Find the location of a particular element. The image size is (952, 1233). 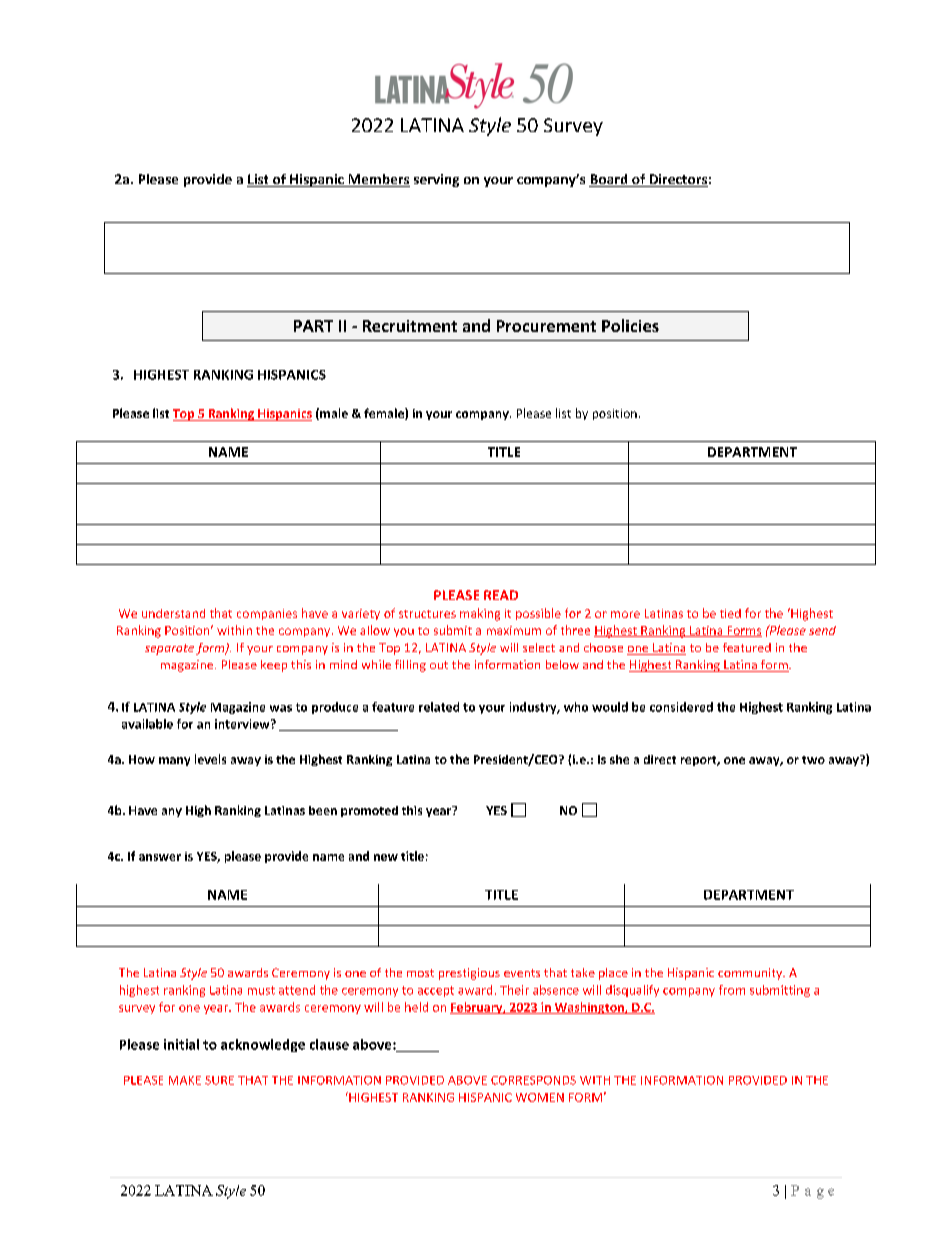

separate is located at coordinates (169, 649).
